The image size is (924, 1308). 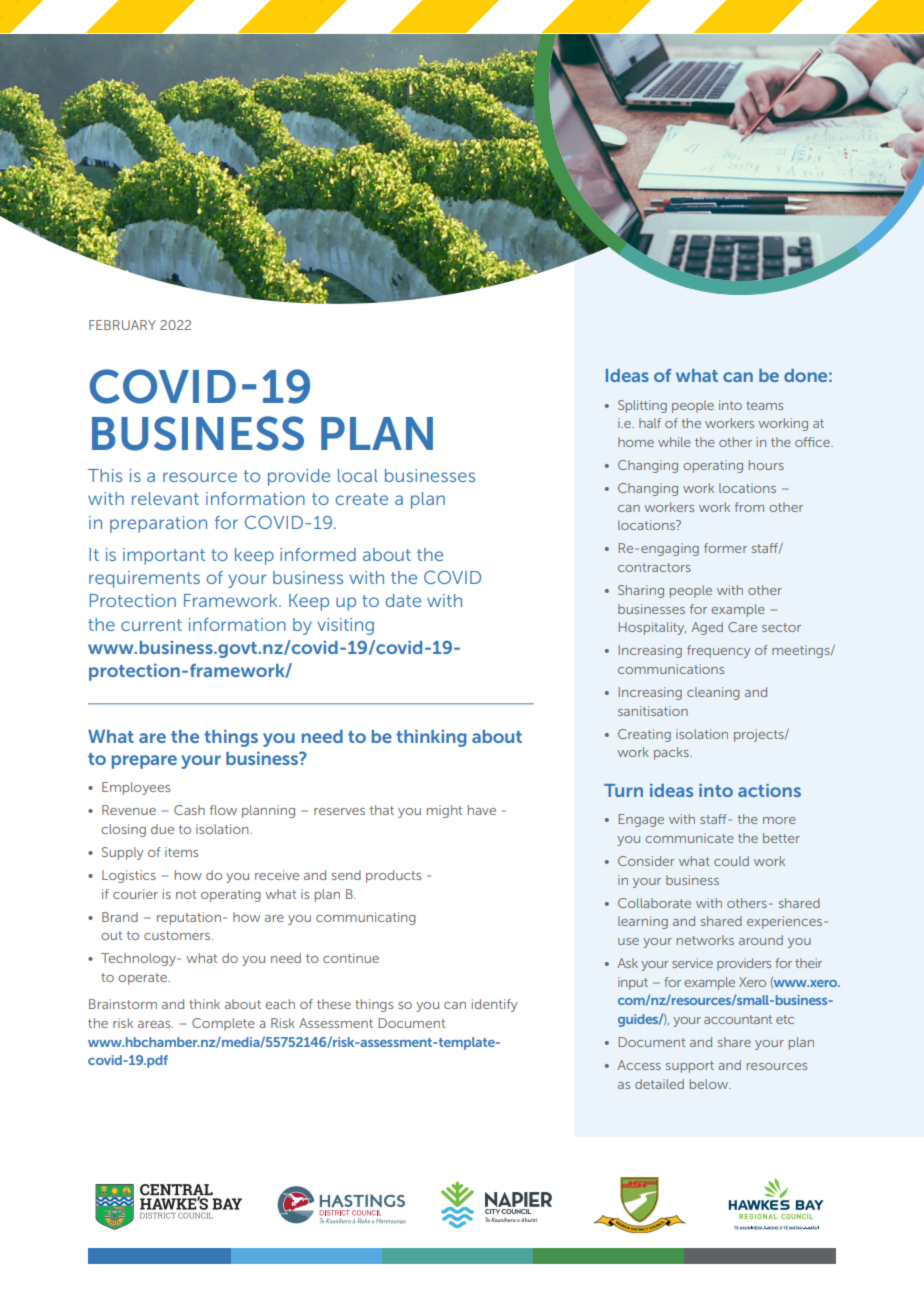 I want to click on preparation, so click(x=158, y=524).
